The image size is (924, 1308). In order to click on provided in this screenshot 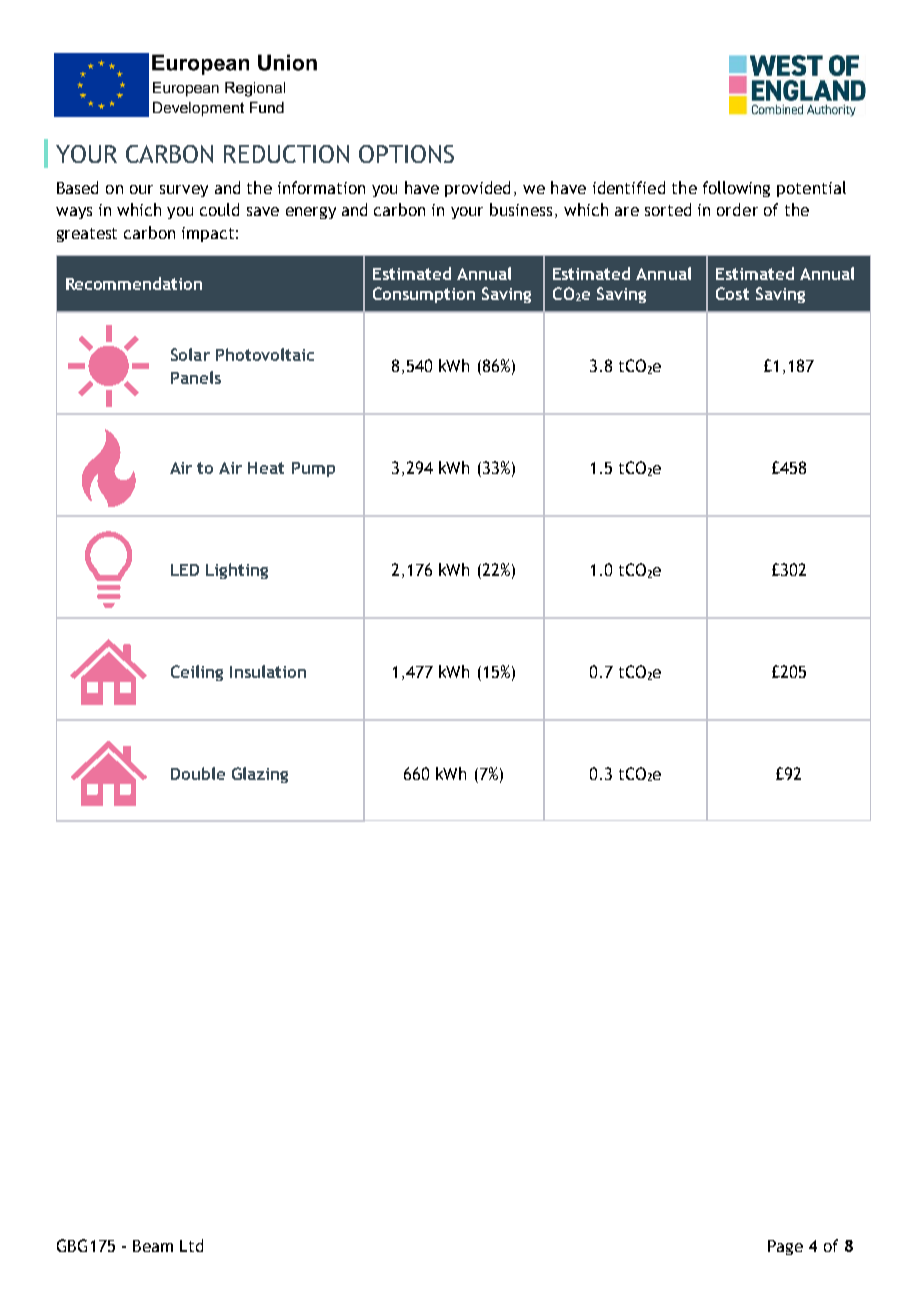, I will do `click(477, 189)`.
